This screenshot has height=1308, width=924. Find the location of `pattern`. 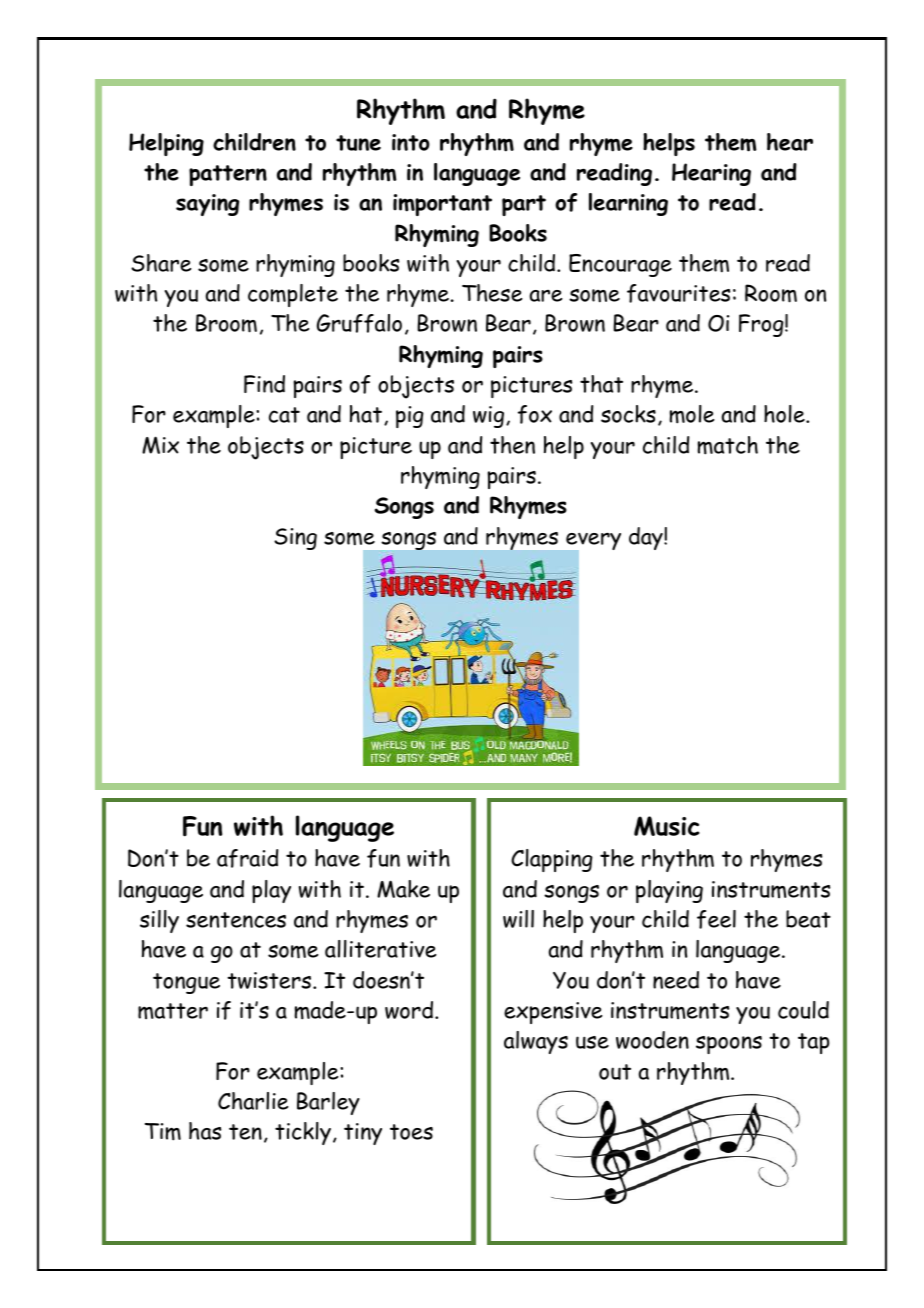

pattern is located at coordinates (228, 175).
